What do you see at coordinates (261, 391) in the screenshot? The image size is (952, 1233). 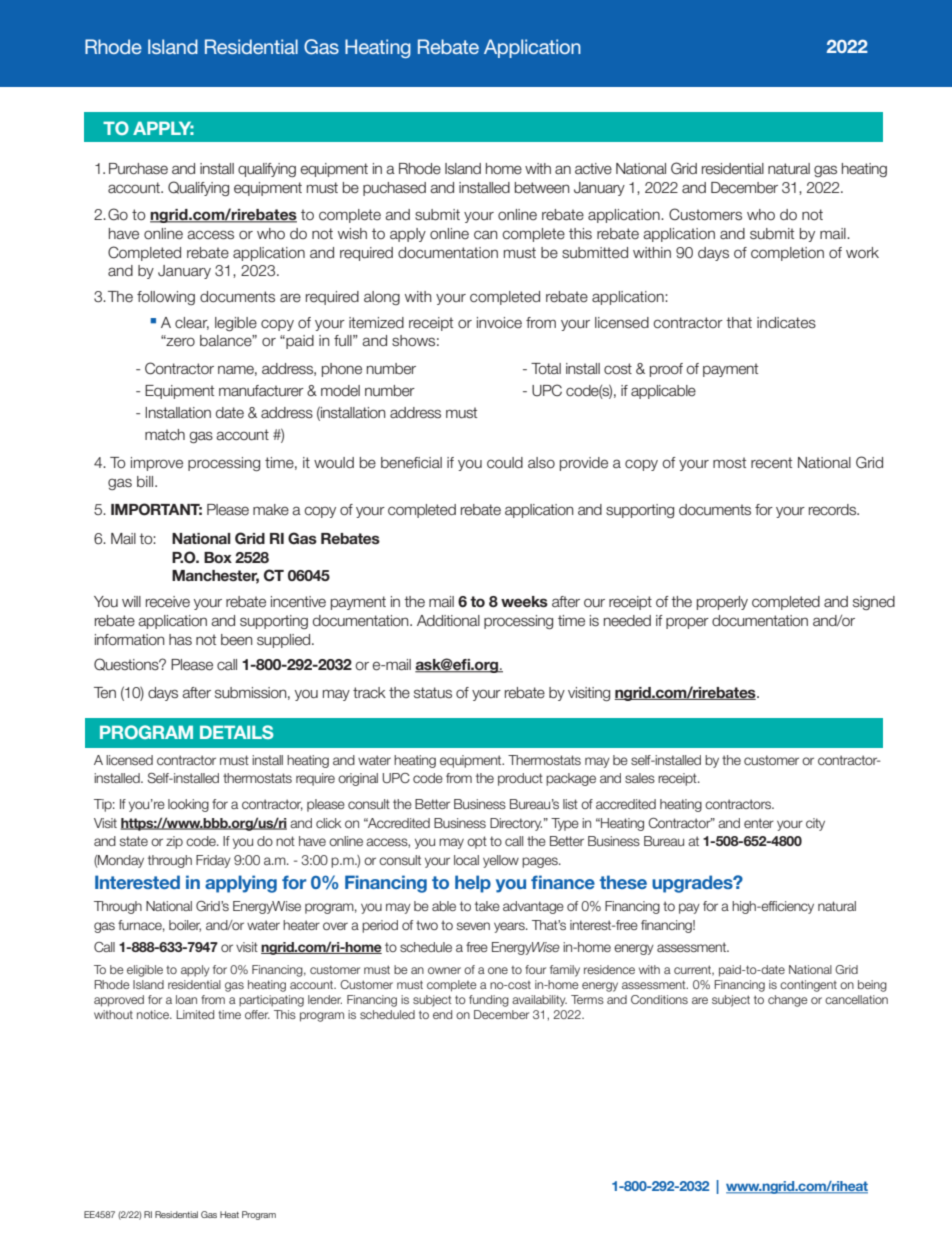 I see `manufacturer` at bounding box center [261, 391].
